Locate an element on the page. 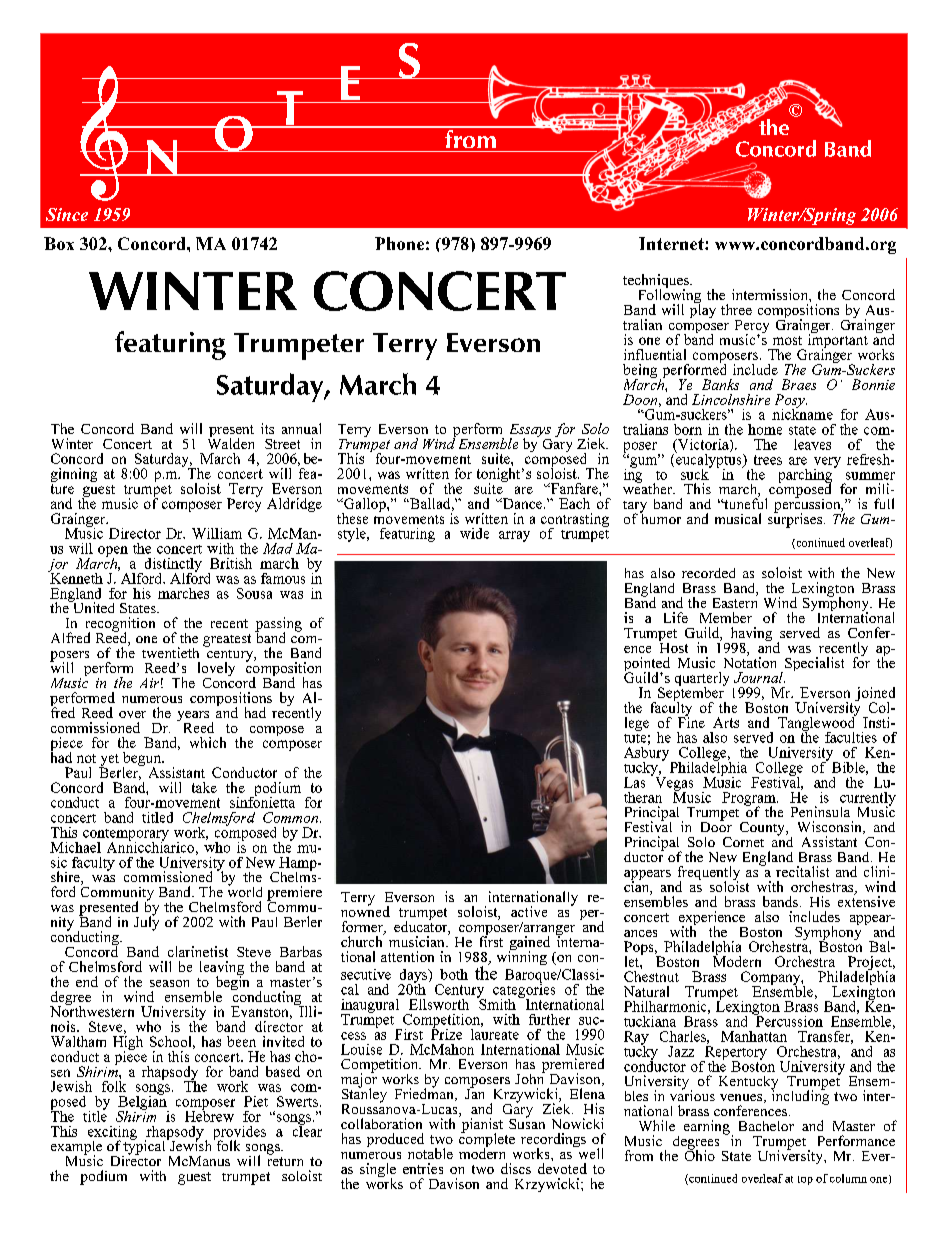 This document has height=1233, width=952. three is located at coordinates (736, 309).
